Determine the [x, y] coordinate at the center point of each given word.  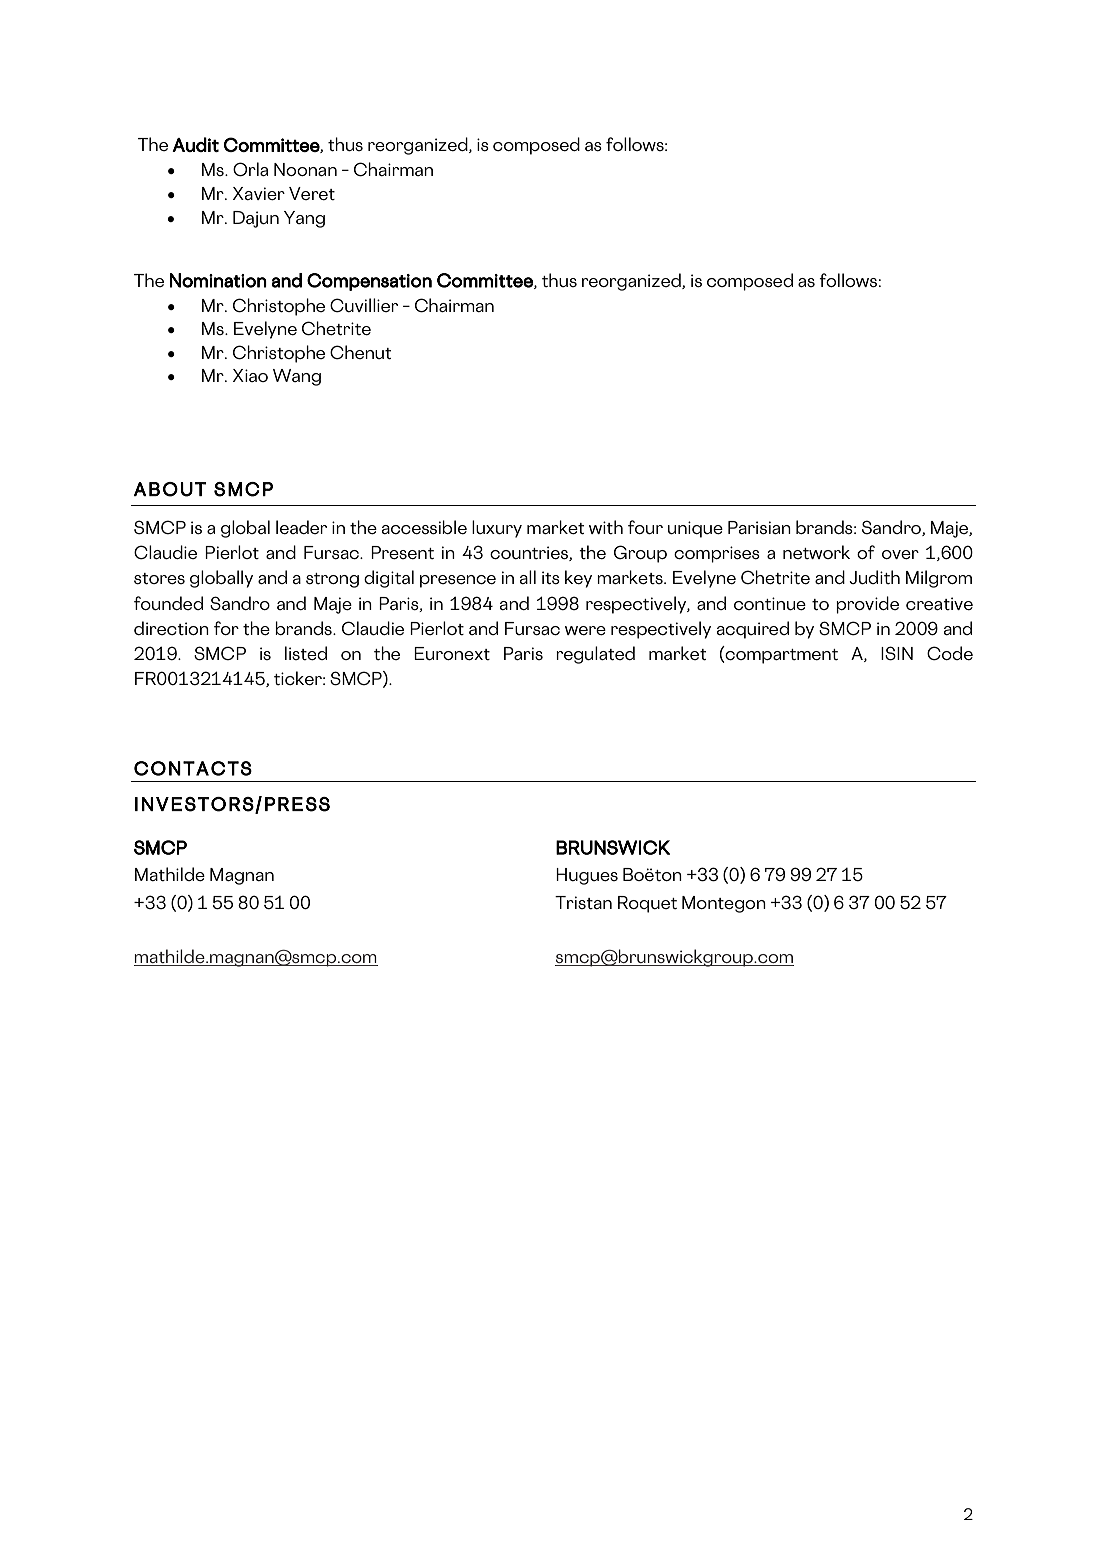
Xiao [250, 375]
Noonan [305, 169]
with [606, 527]
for [226, 628]
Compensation [369, 282]
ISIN [897, 653]
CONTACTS [193, 768]
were [585, 630]
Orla [250, 169]
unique [695, 529]
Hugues [587, 876]
